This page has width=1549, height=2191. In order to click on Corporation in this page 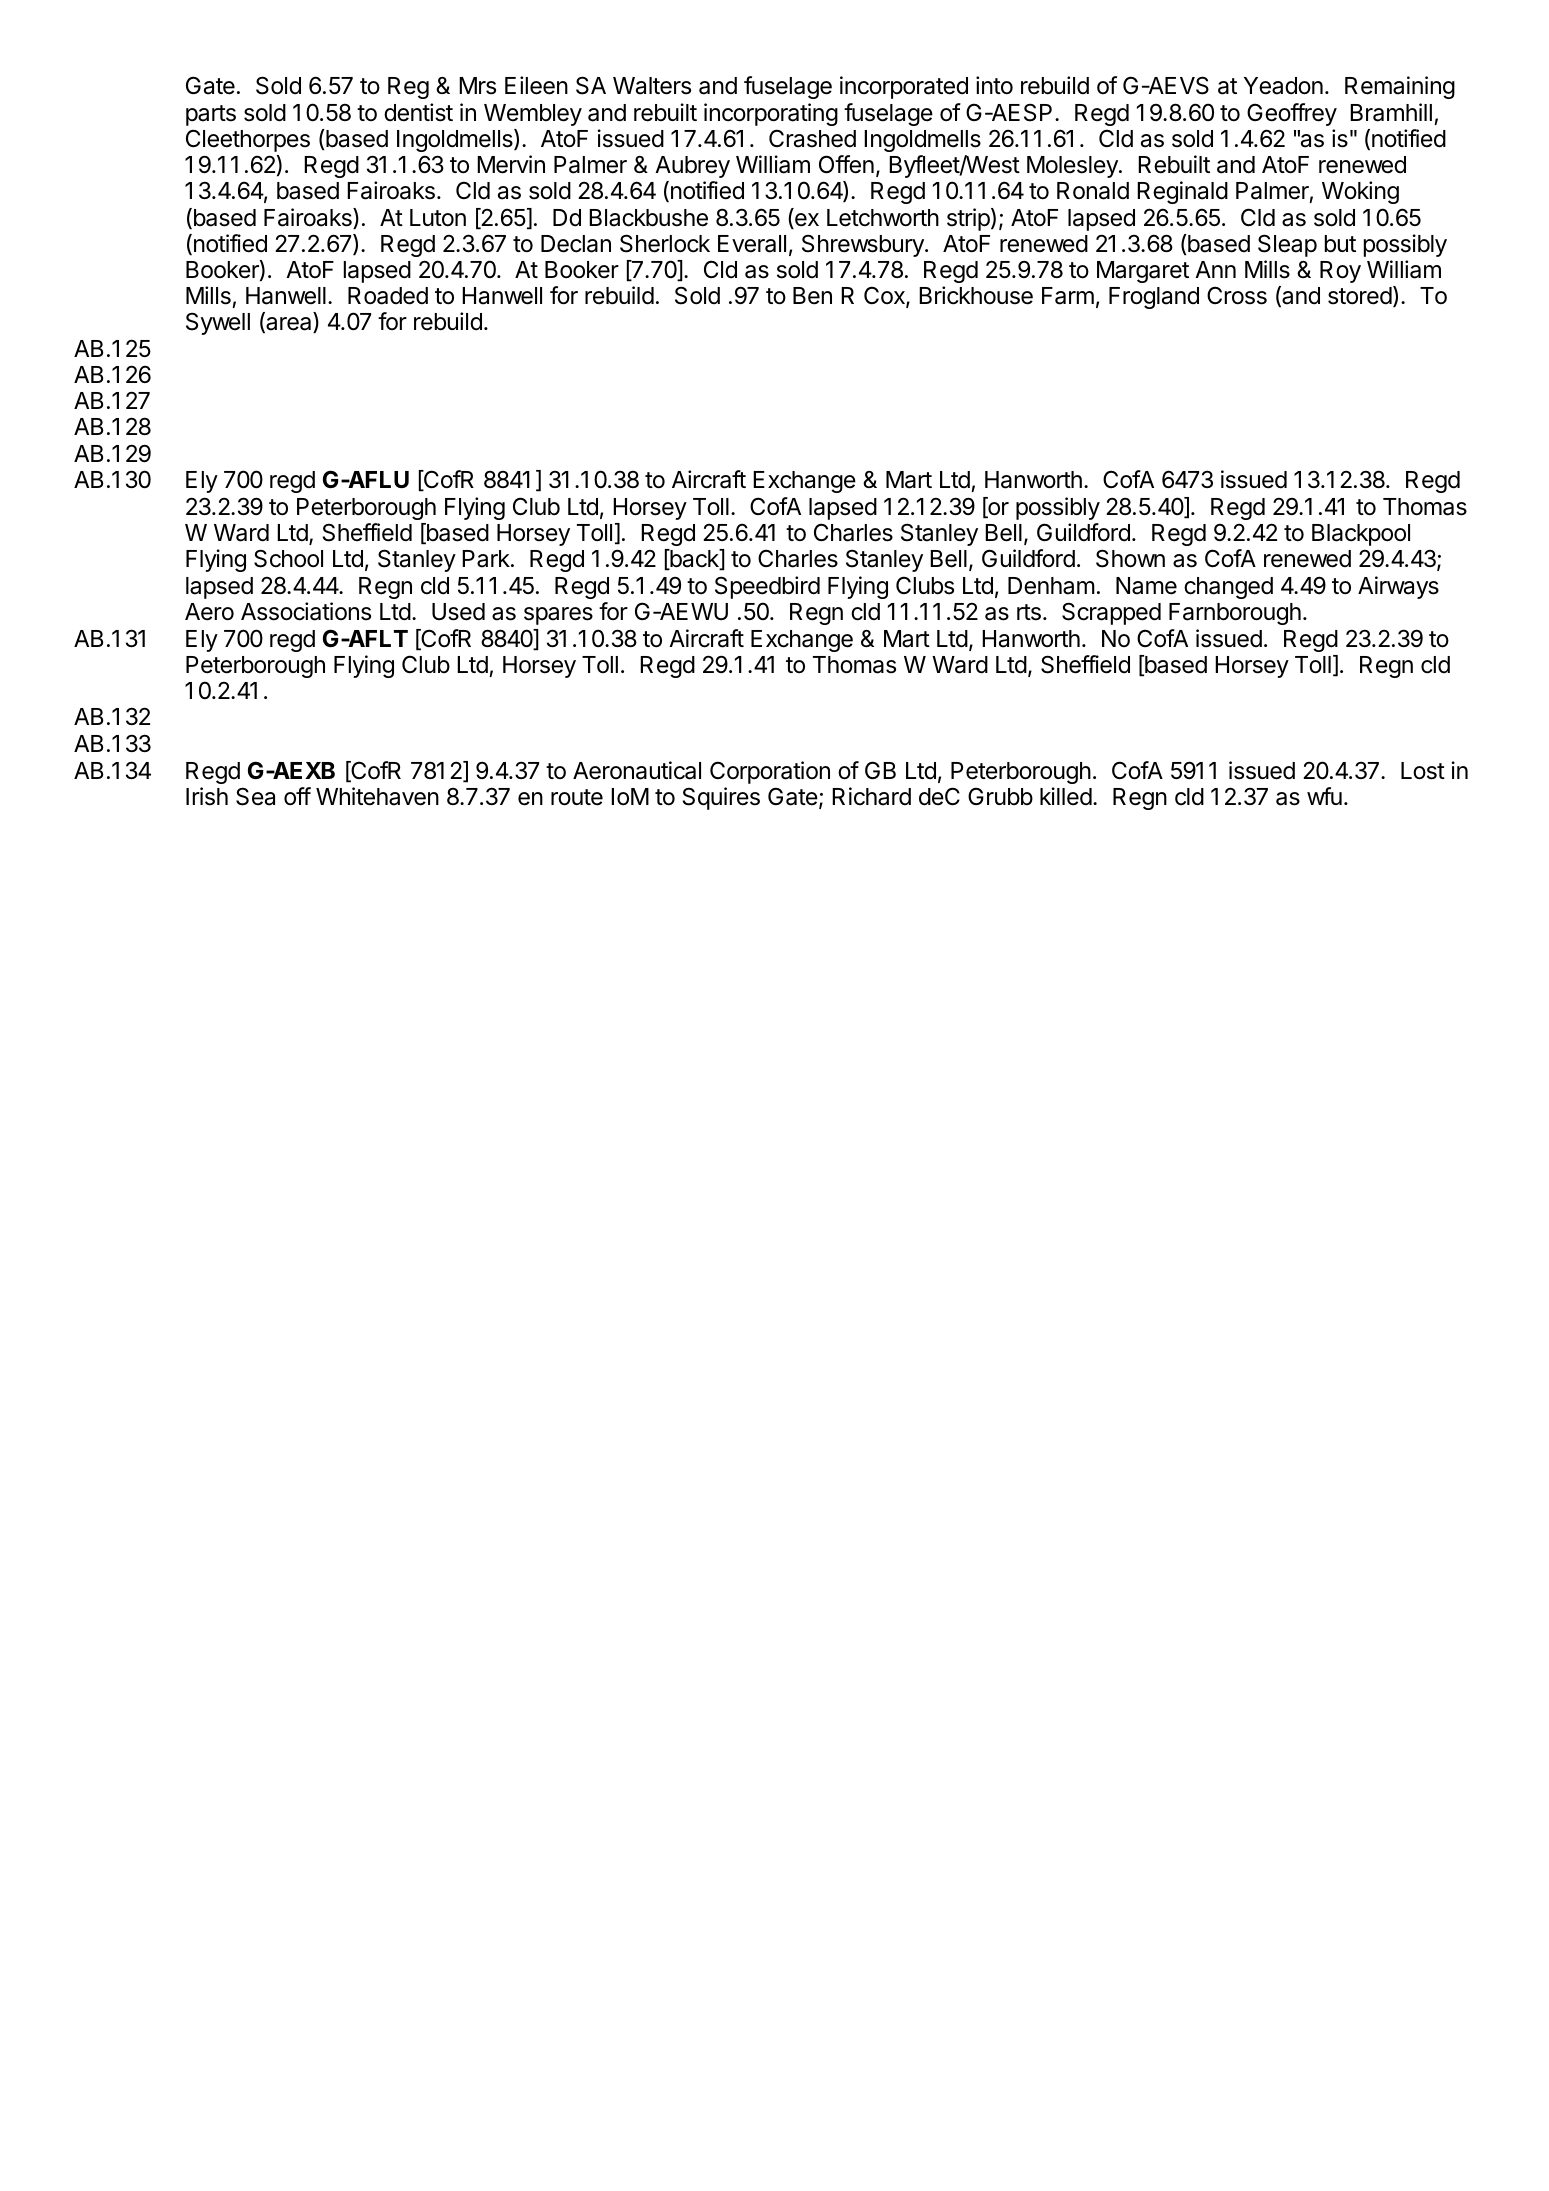, I will do `click(770, 772)`.
